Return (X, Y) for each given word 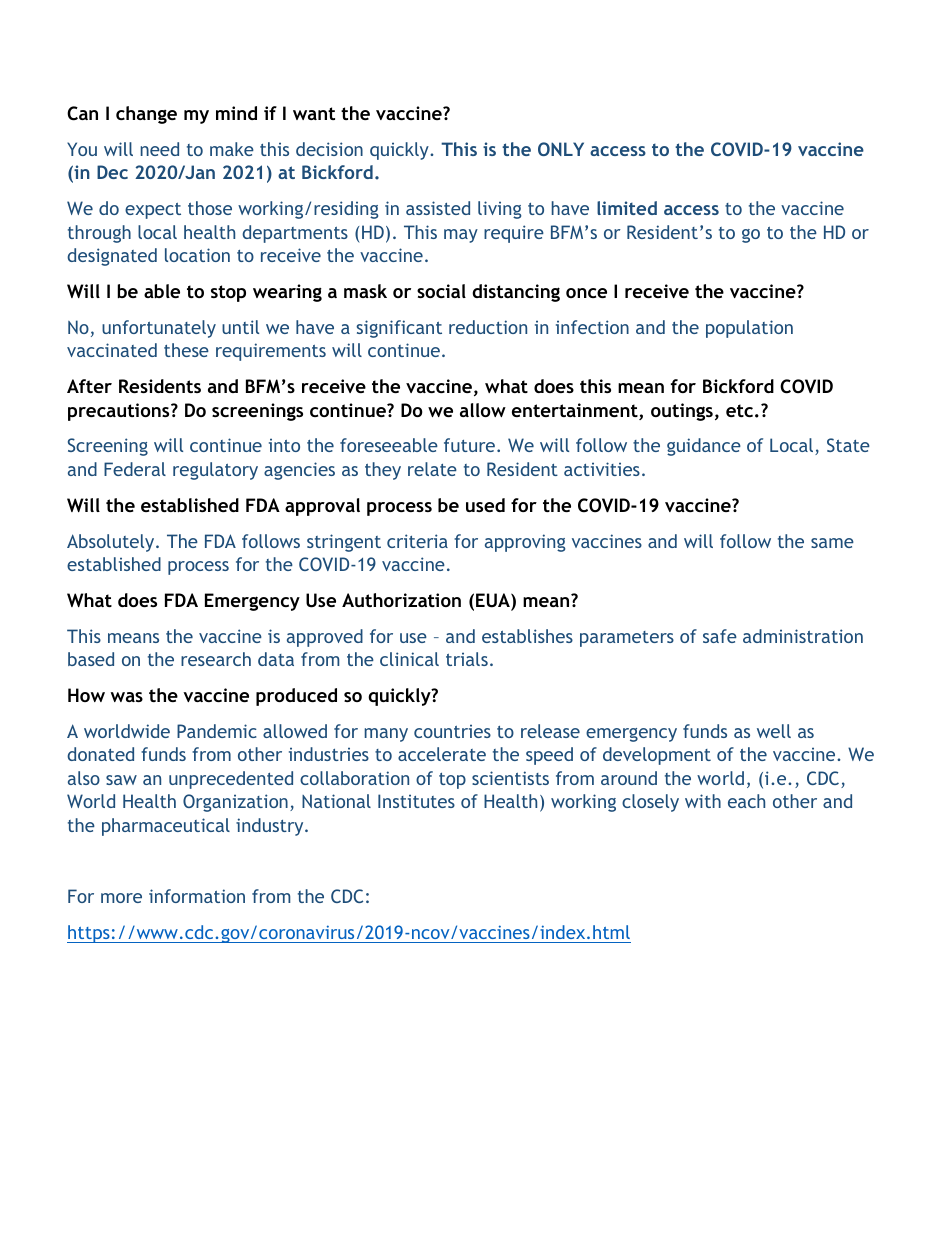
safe (720, 636)
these (186, 350)
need (160, 149)
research (216, 659)
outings (682, 412)
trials (467, 659)
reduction (488, 327)
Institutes (416, 801)
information (197, 896)
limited (627, 208)
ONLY (561, 149)
